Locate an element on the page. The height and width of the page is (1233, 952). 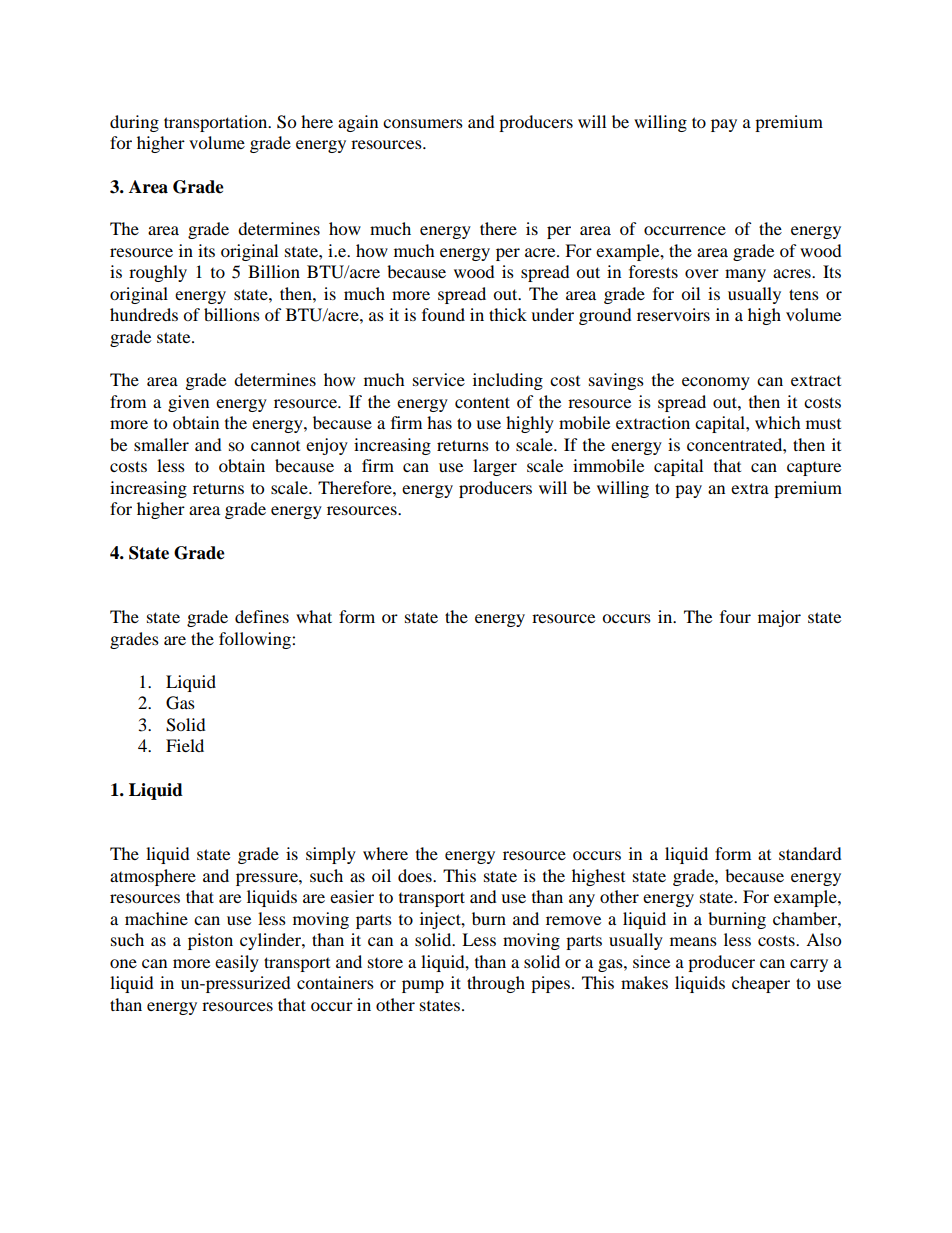
defines is located at coordinates (262, 616).
